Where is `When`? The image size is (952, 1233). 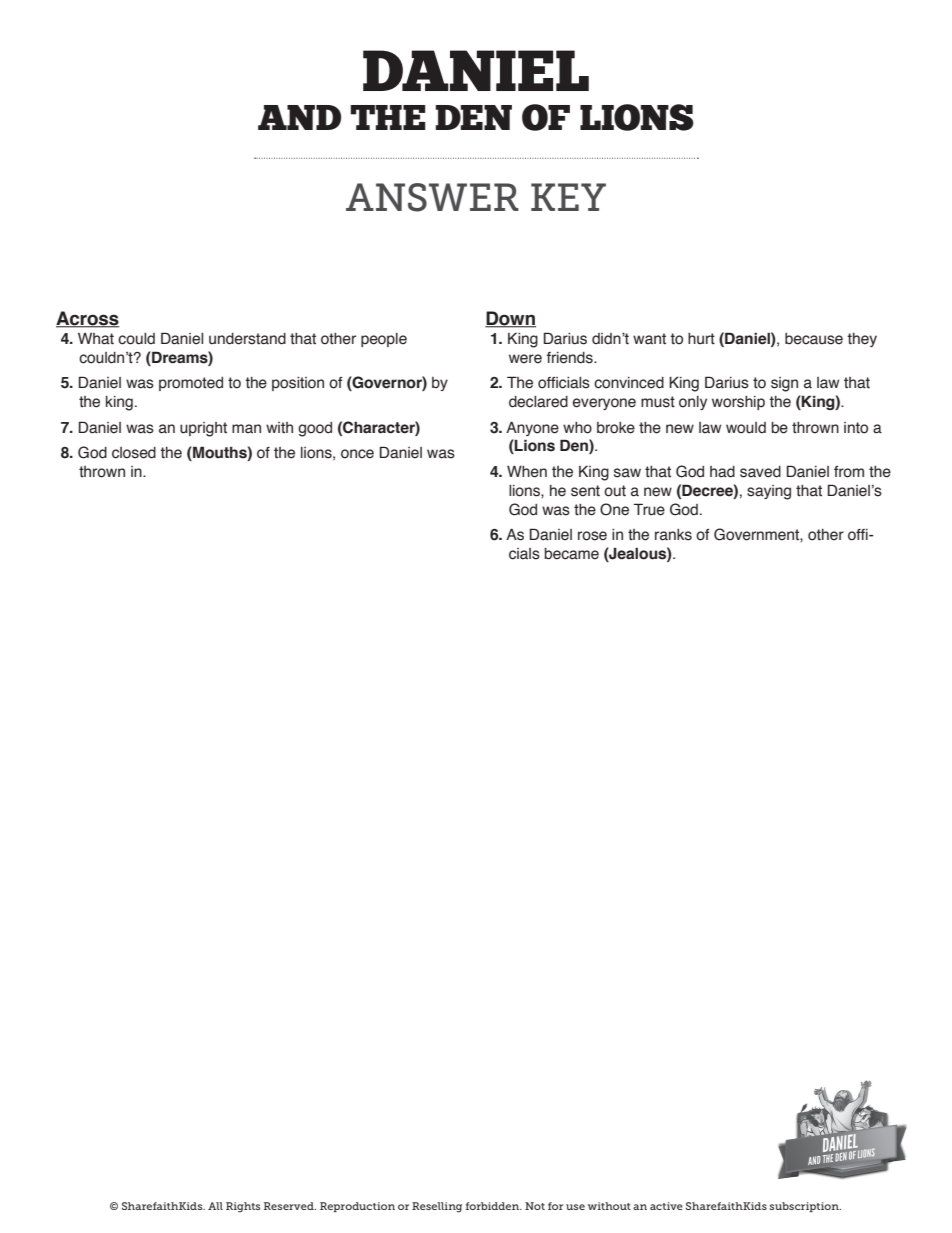
When is located at coordinates (527, 472).
